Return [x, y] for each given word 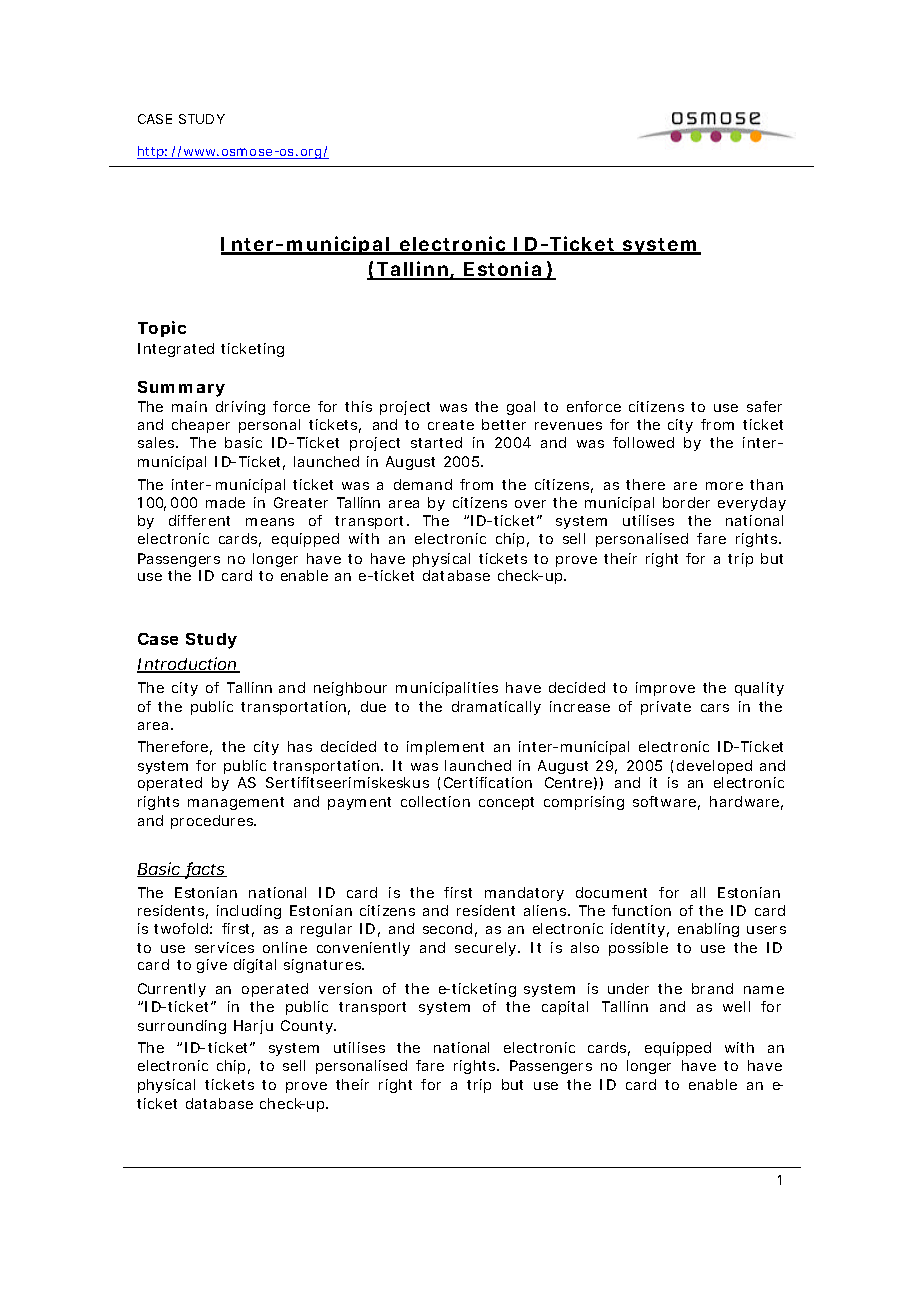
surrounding [182, 1027]
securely [487, 949]
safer [764, 406]
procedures [213, 822]
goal [521, 408]
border [686, 502]
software [666, 803]
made [225, 502]
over [530, 504]
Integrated [176, 350]
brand [712, 988]
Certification [488, 782]
